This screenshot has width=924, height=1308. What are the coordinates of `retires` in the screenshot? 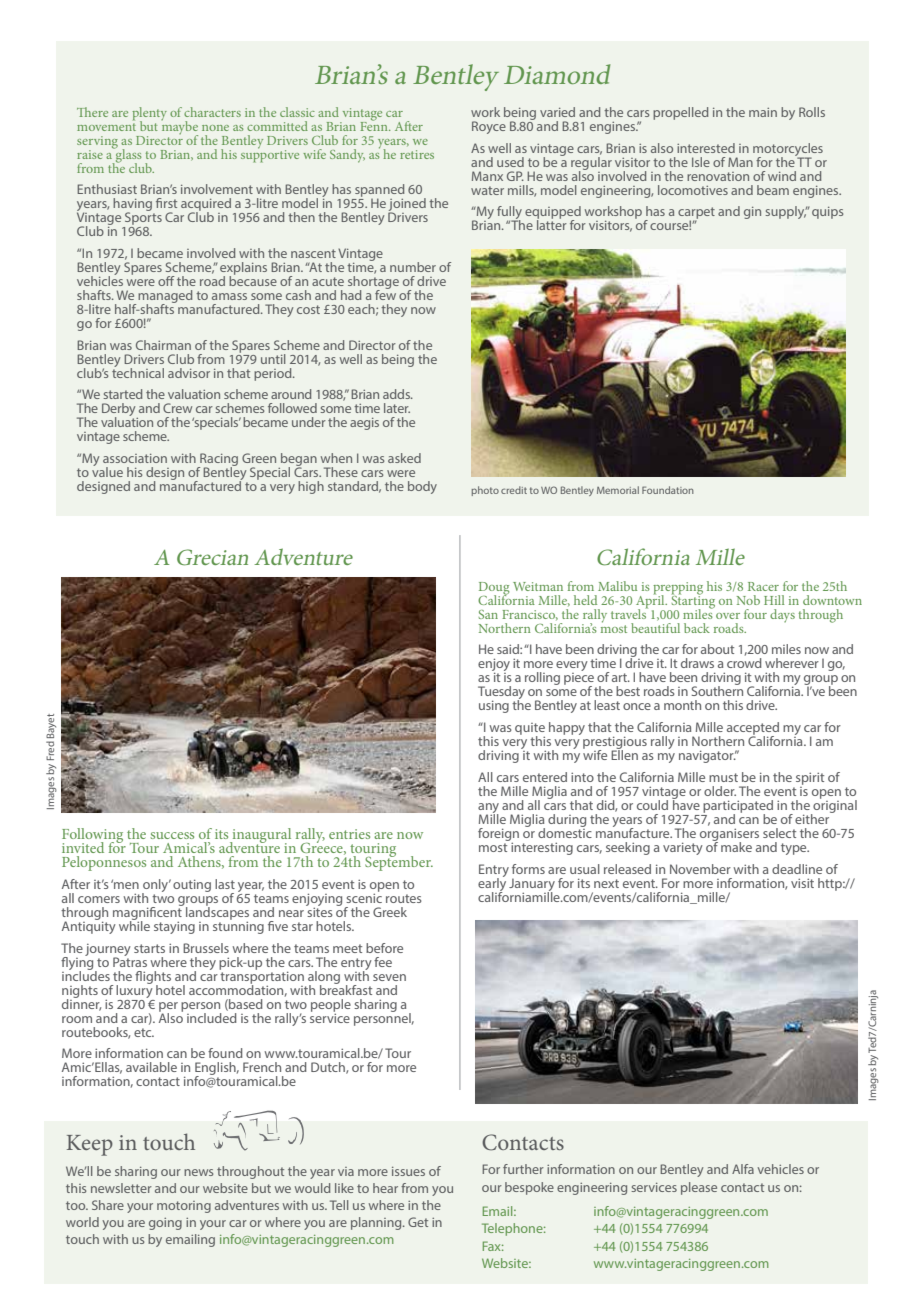 It's located at (417, 154).
